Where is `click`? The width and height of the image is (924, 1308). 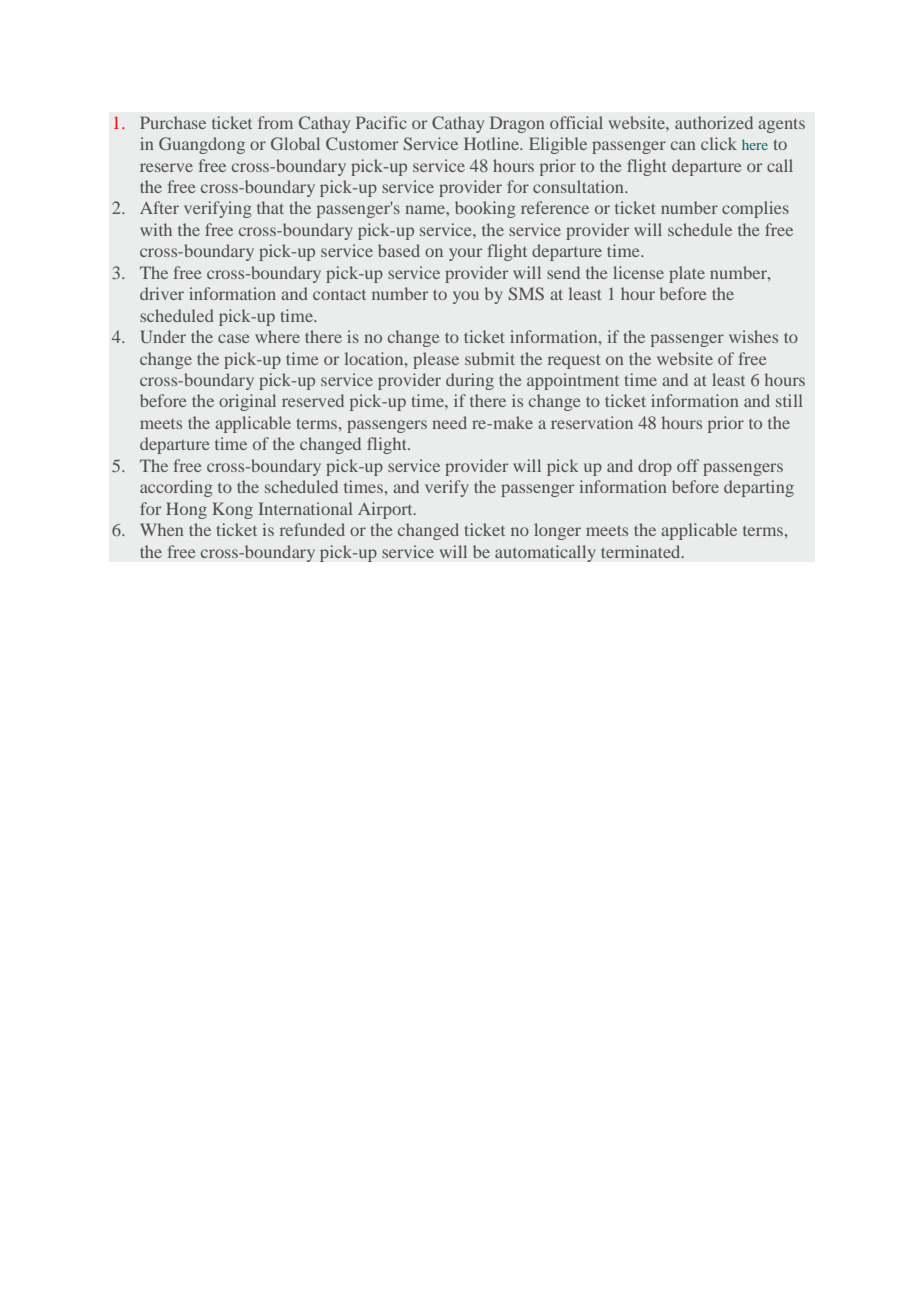 click is located at coordinates (719, 143).
